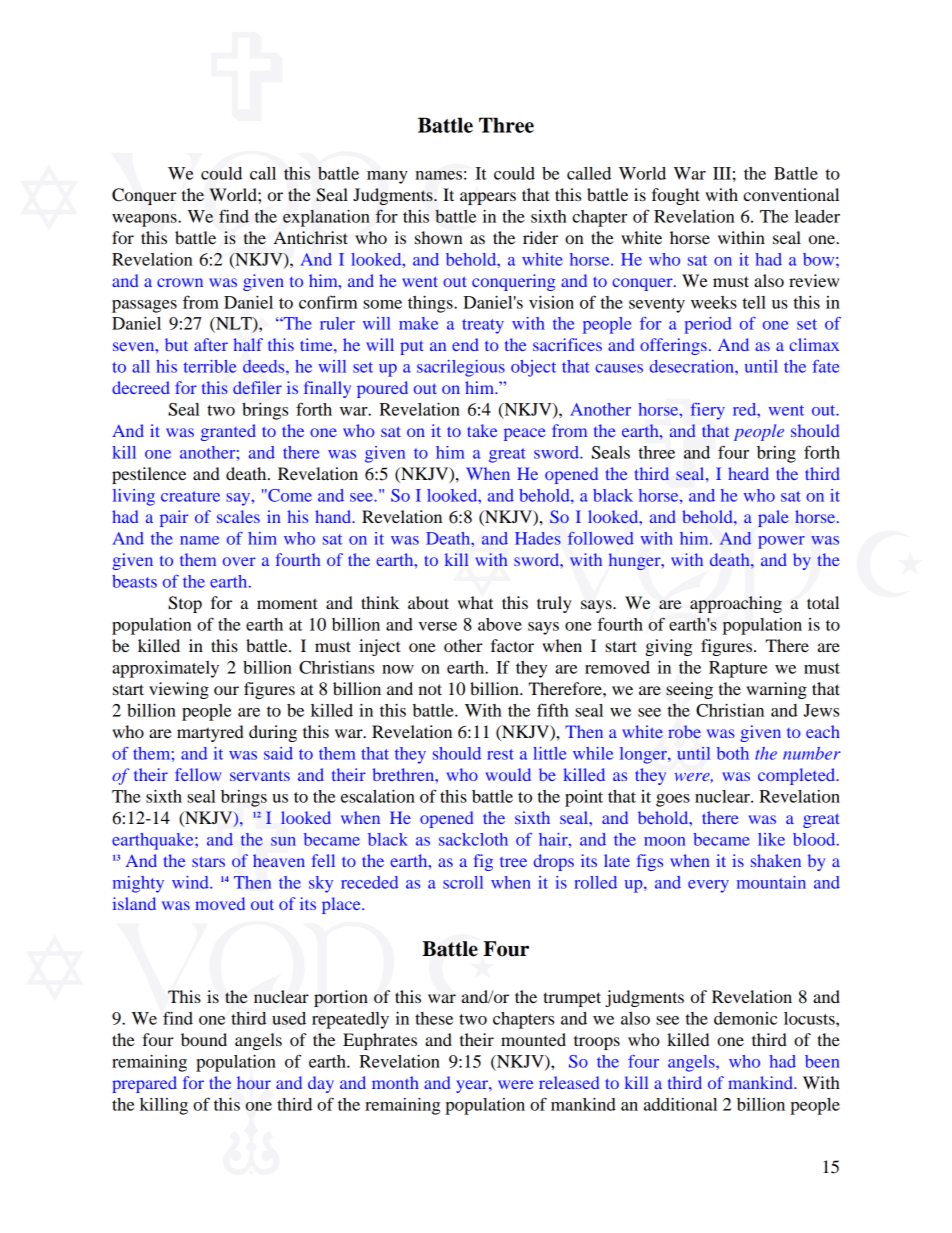 The width and height of the page is (952, 1233). Describe the element at coordinates (738, 669) in the page. I see `Rapture` at that location.
